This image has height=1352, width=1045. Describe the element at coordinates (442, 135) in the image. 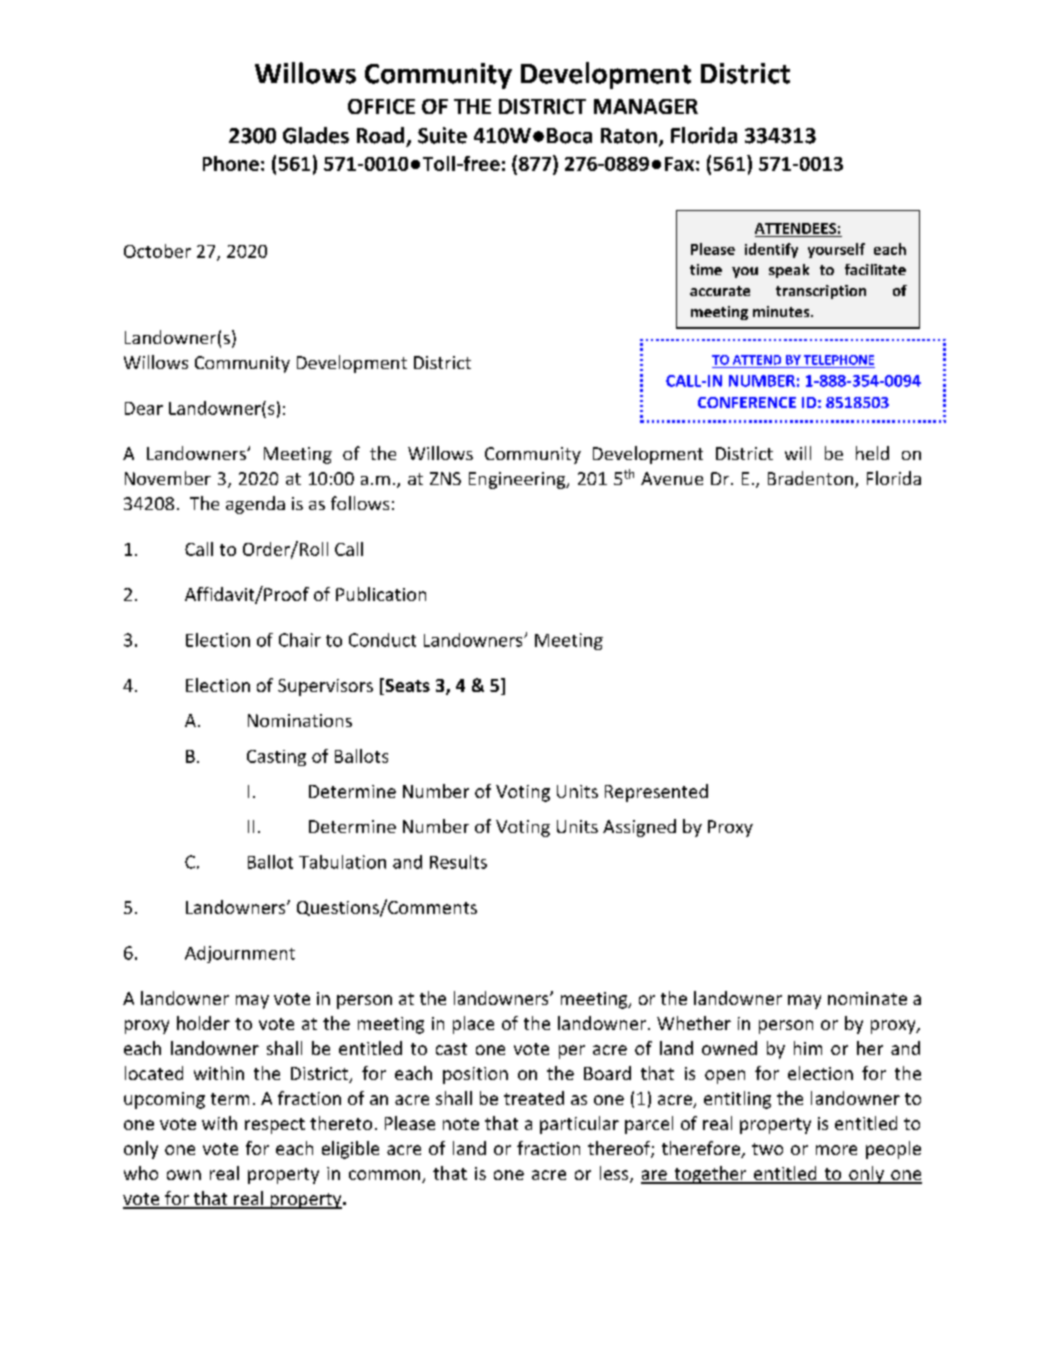

I see `Suite` at that location.
